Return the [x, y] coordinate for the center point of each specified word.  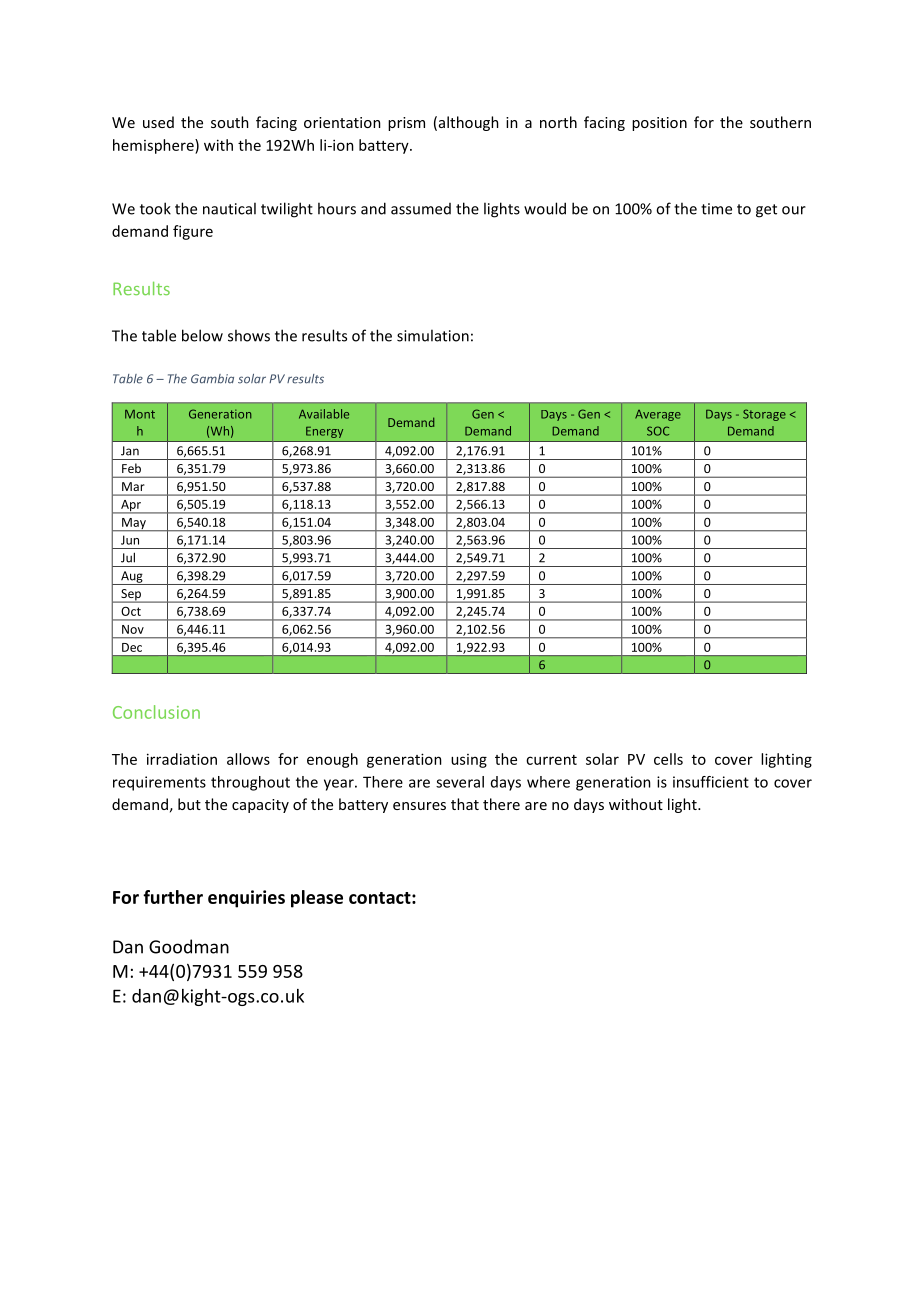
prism [406, 124]
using [469, 761]
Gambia [212, 379]
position [659, 124]
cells [668, 759]
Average [658, 415]
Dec [132, 647]
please [317, 899]
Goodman [189, 946]
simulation [433, 335]
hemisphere [154, 146]
